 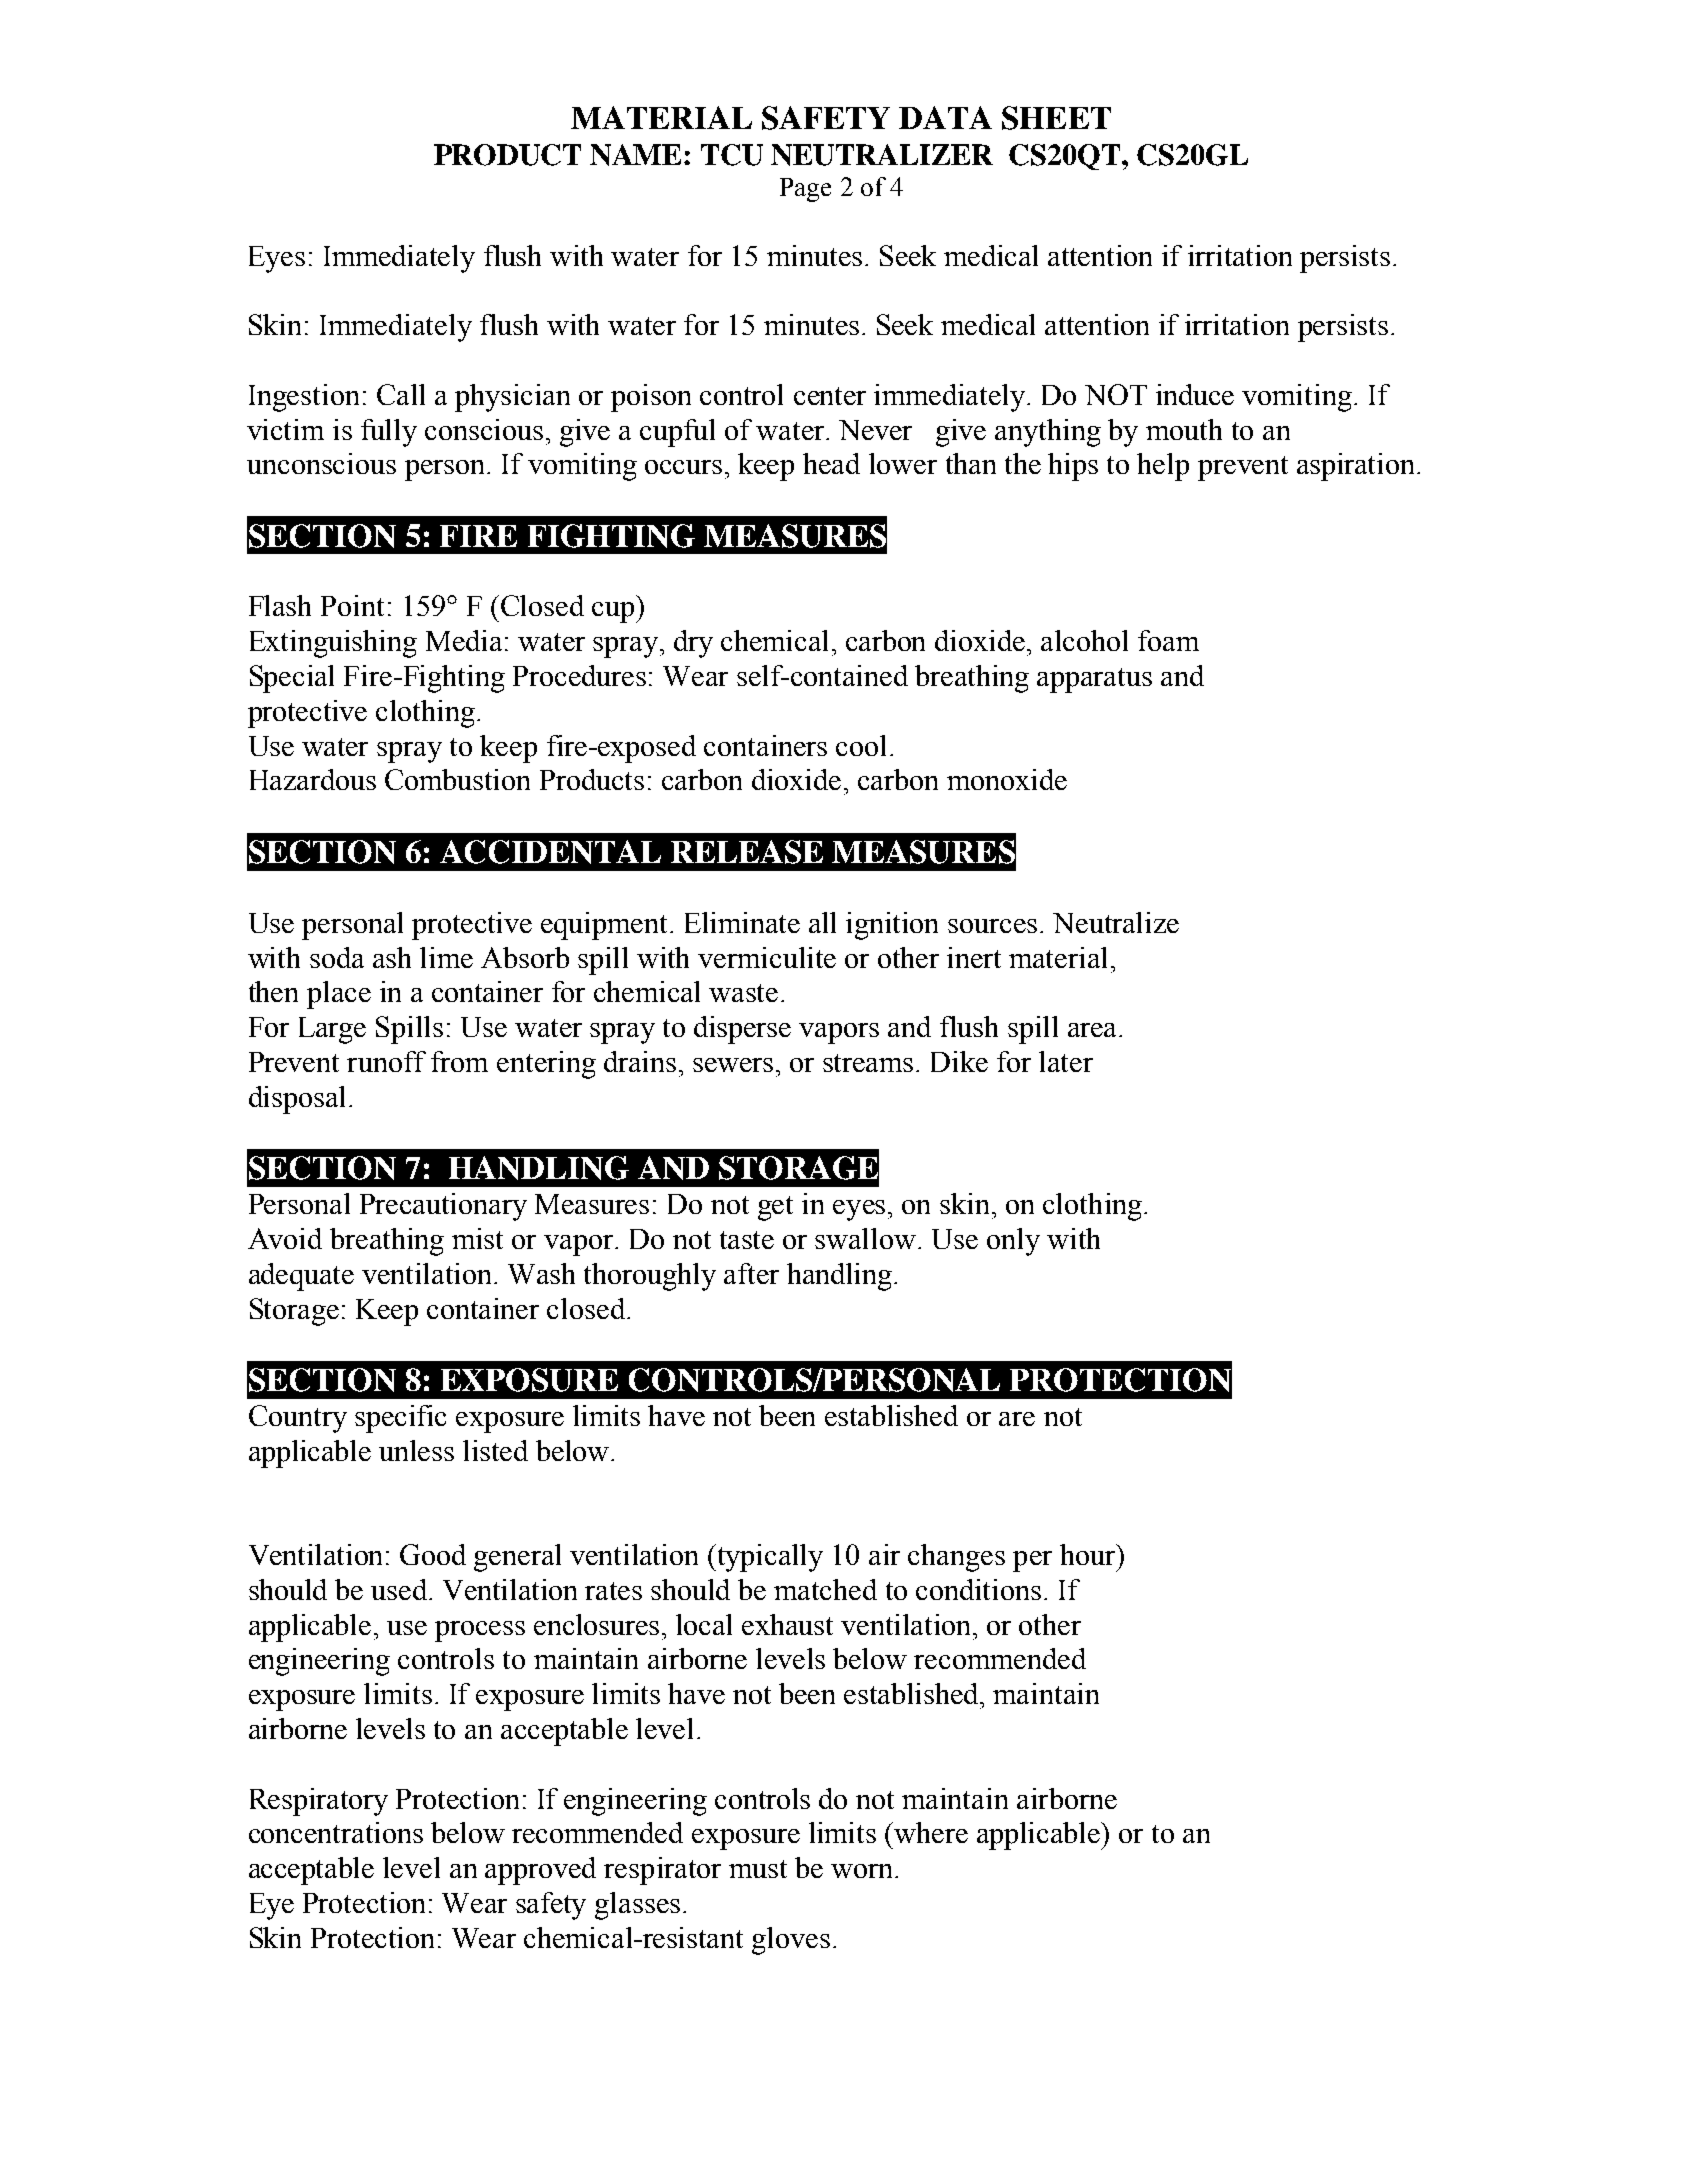 I want to click on runoff, so click(x=386, y=1061).
